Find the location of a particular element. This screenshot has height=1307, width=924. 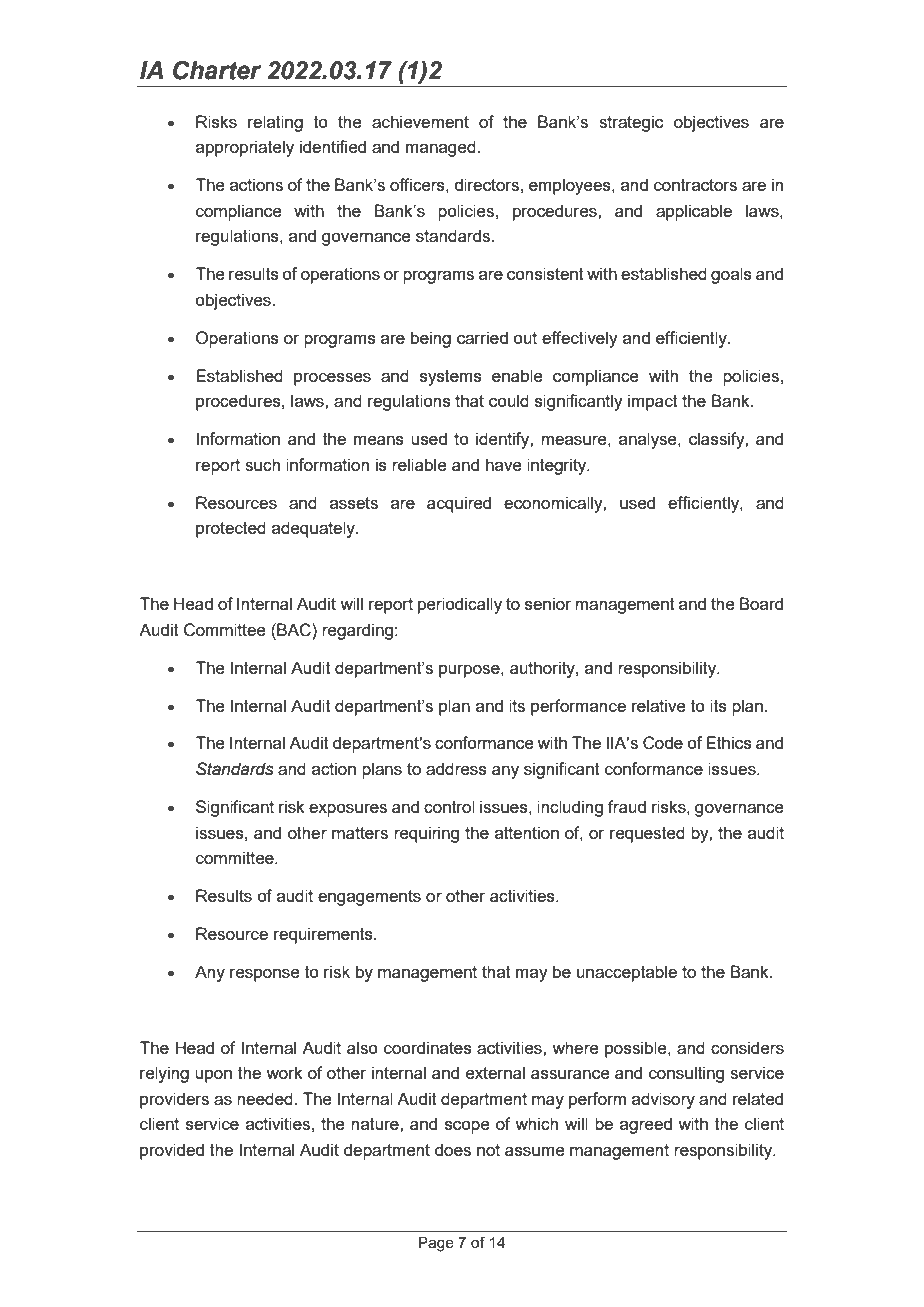

such is located at coordinates (262, 464).
